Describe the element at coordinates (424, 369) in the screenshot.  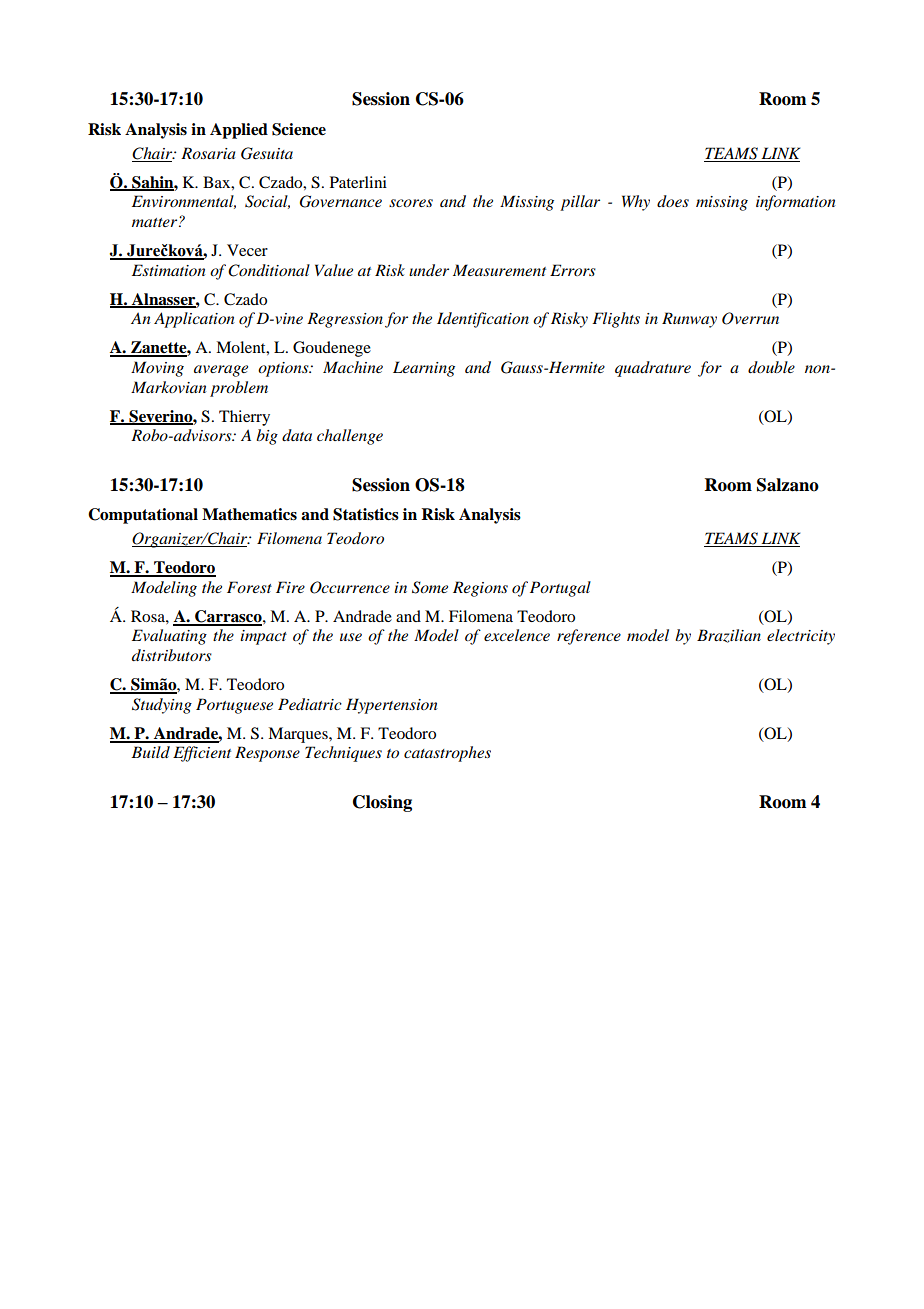
I see `Learning` at that location.
